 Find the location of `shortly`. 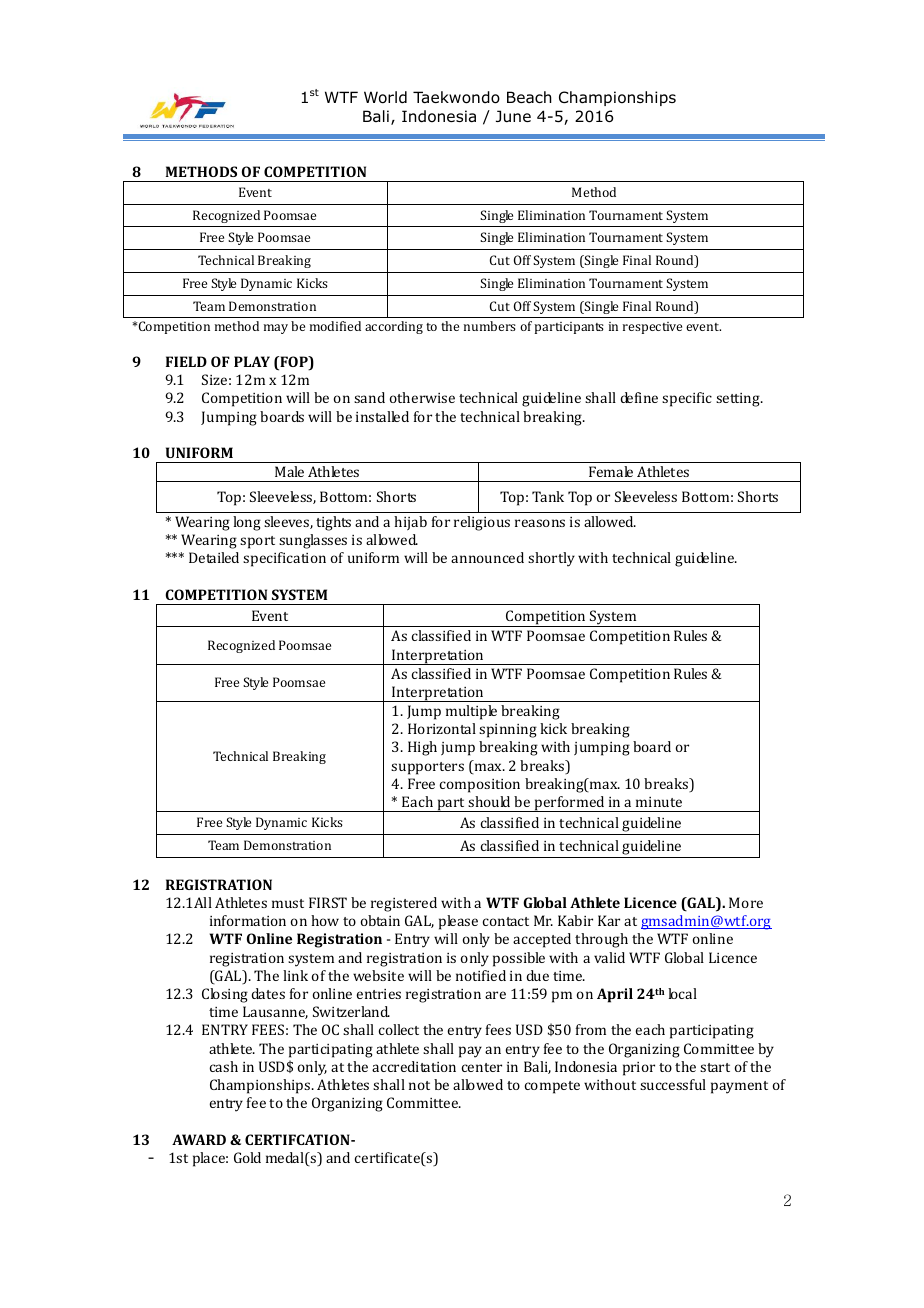

shortly is located at coordinates (551, 559).
